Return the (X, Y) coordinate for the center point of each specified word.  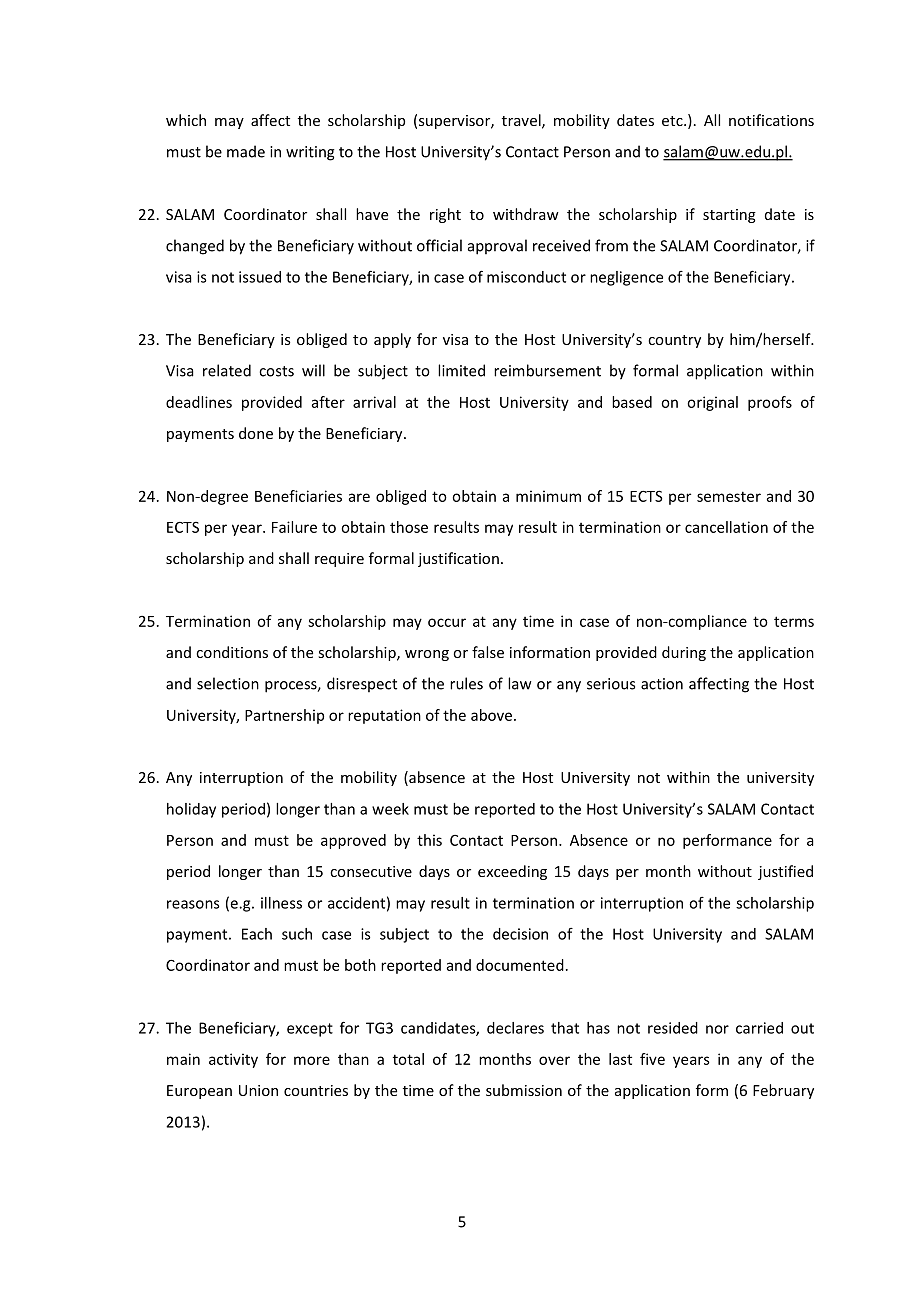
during (684, 653)
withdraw (526, 214)
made (246, 151)
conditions (232, 652)
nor (717, 1029)
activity (233, 1060)
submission (524, 1090)
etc (673, 121)
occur (447, 622)
